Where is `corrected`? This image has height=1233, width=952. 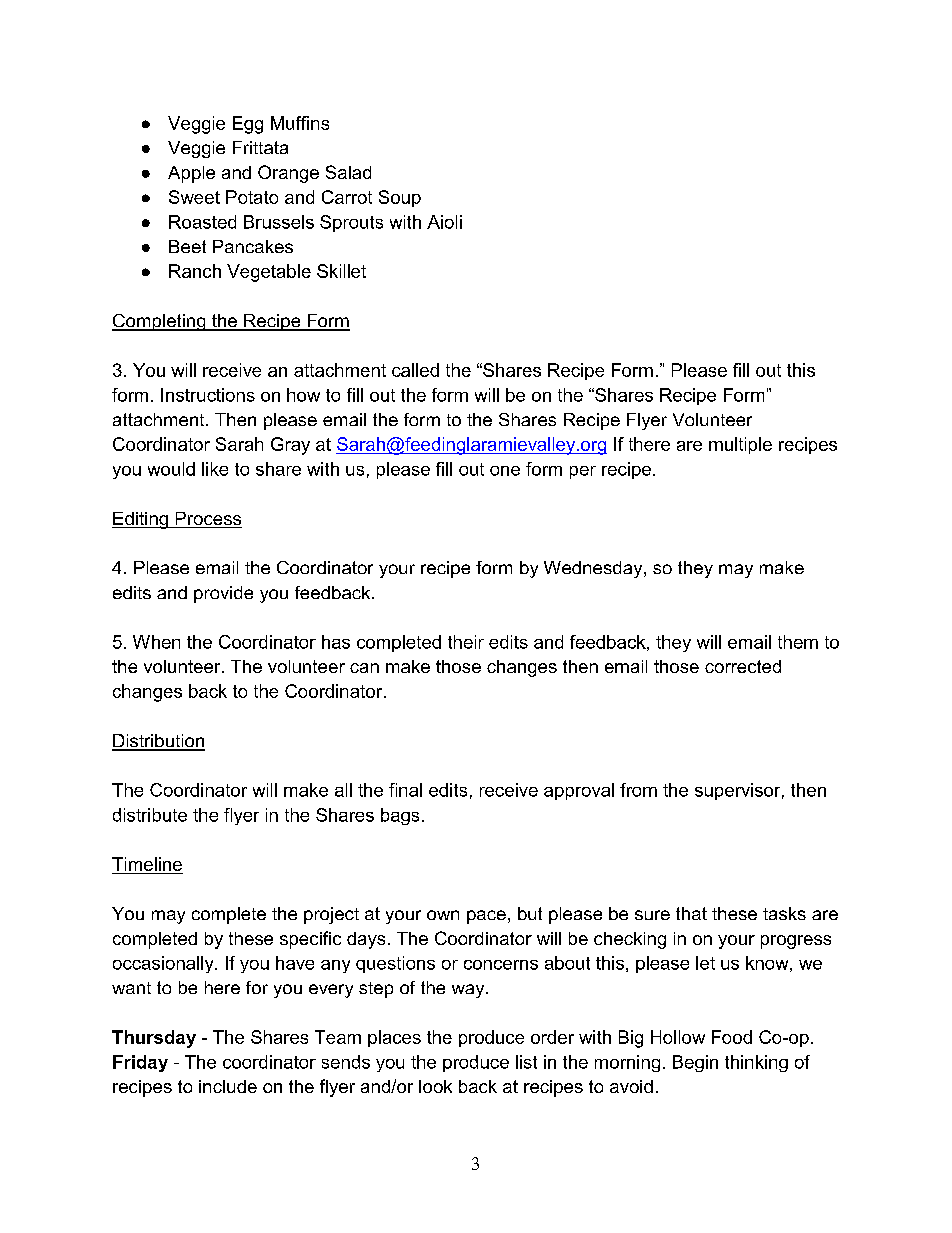 corrected is located at coordinates (743, 666).
